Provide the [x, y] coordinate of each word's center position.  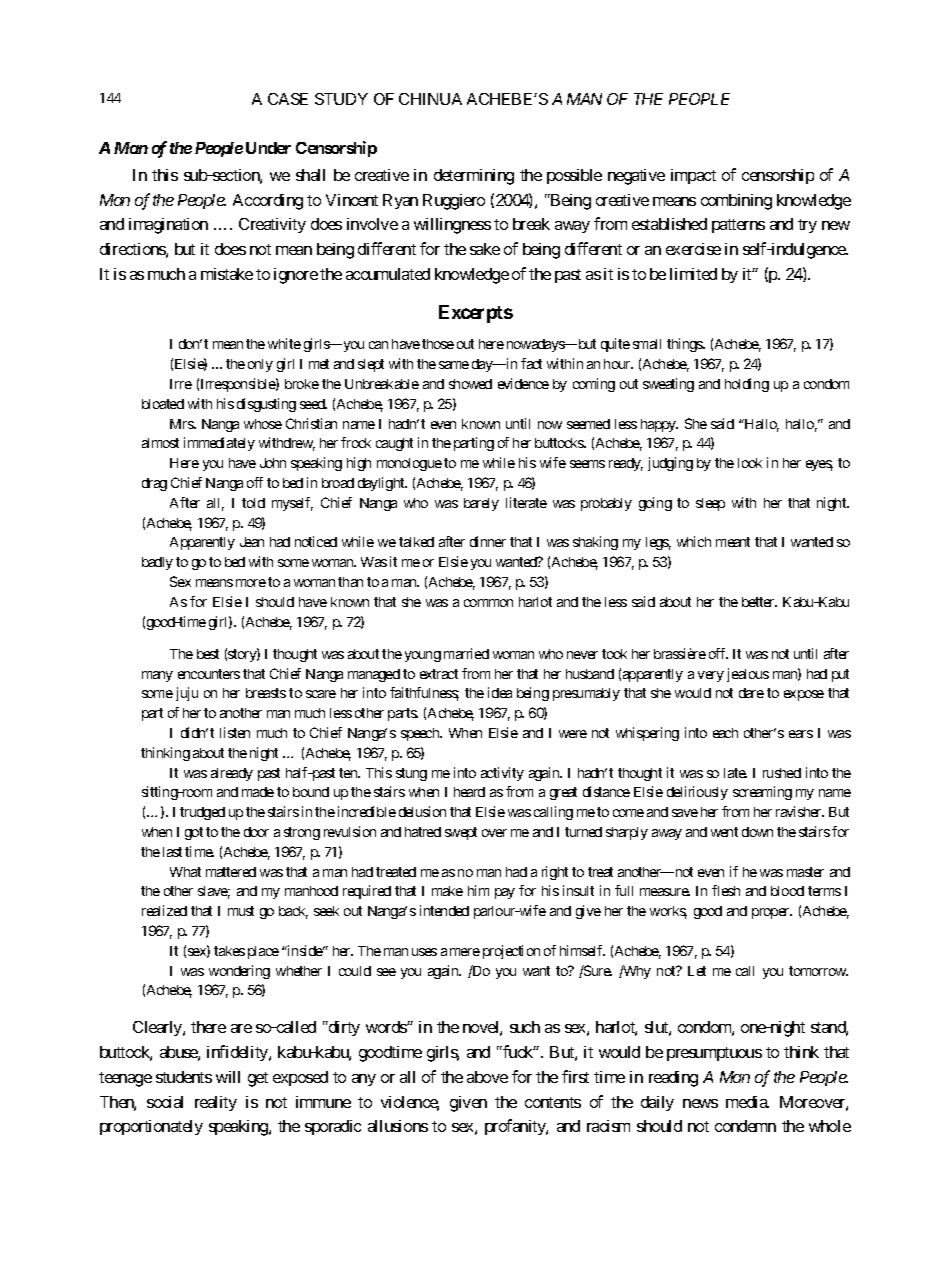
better [759, 602]
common [488, 603]
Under [268, 148]
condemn [745, 1126]
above [487, 1077]
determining [474, 177]
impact [693, 176]
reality [216, 1103]
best [208, 654]
